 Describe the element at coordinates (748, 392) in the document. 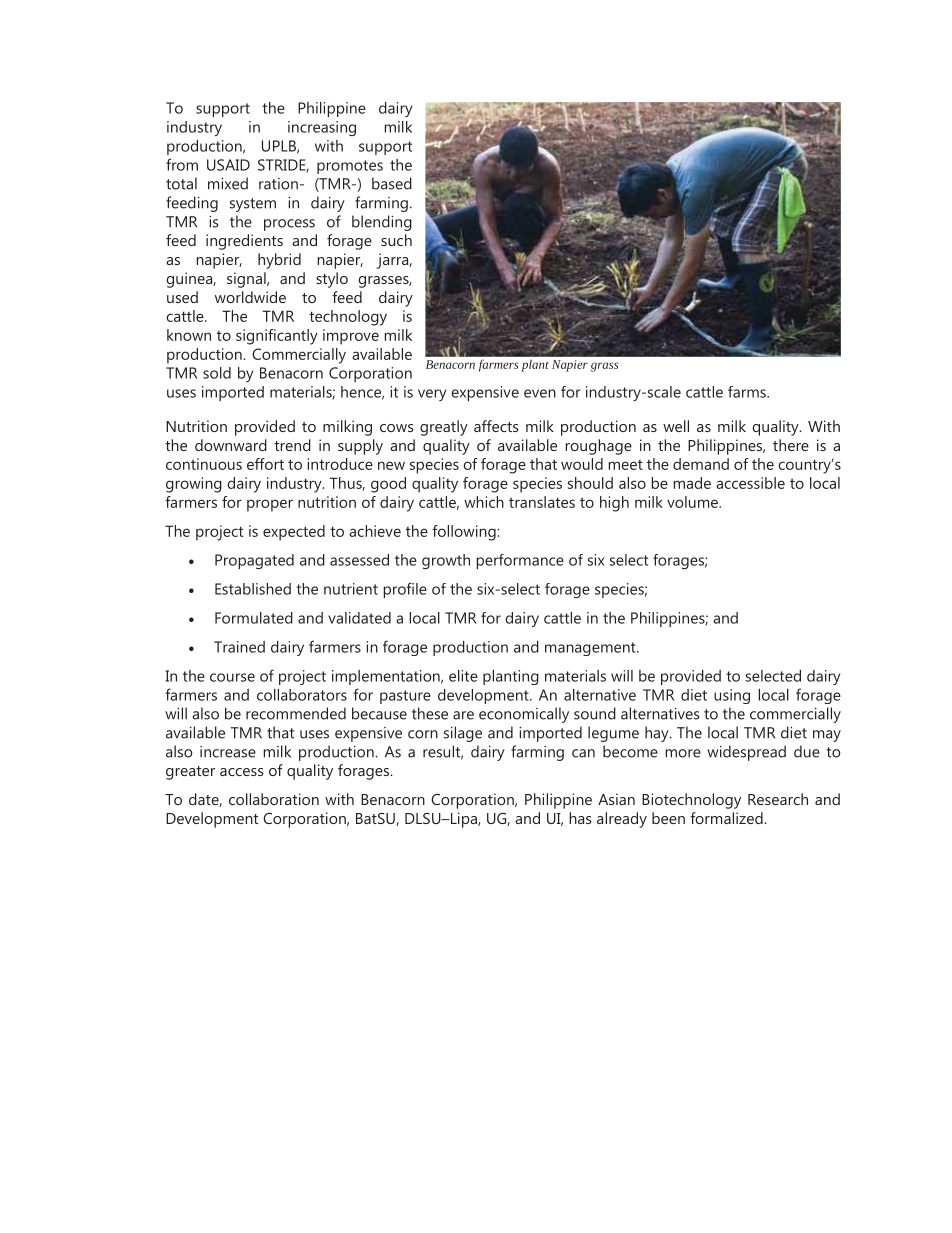

I see `farms` at that location.
